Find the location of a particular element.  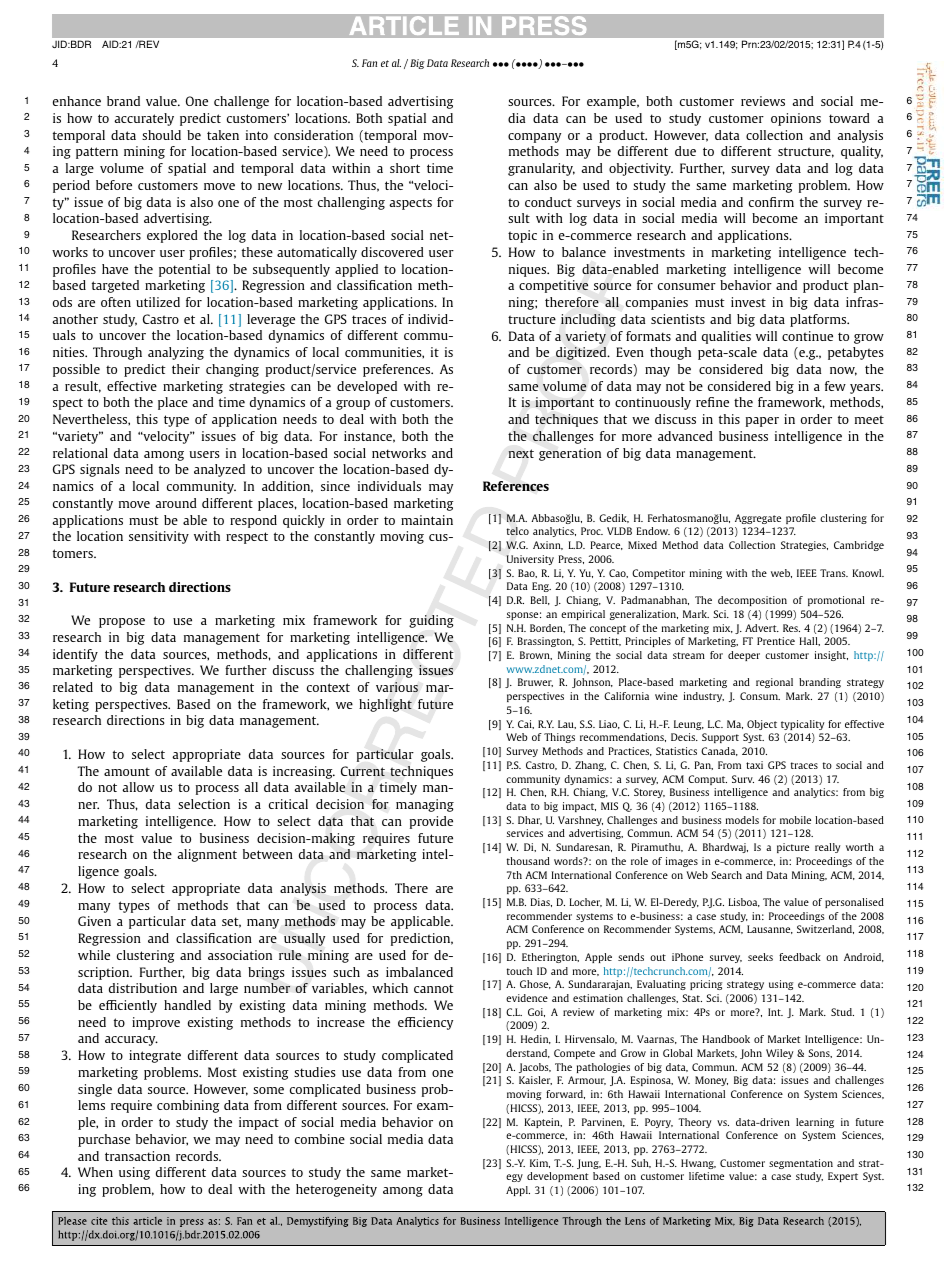

developed is located at coordinates (367, 387).
